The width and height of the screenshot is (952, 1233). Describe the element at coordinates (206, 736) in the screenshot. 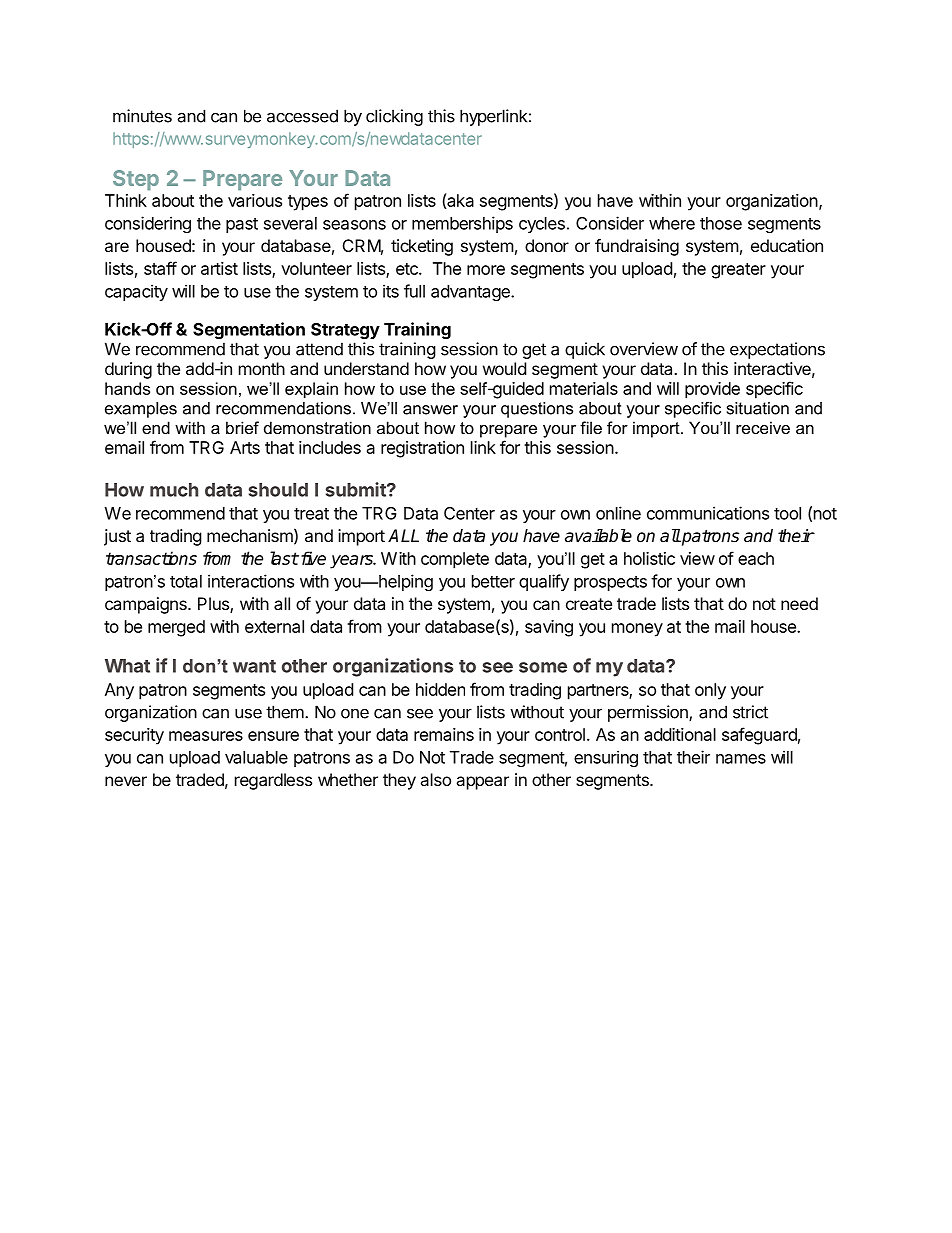

I see `measures` at that location.
